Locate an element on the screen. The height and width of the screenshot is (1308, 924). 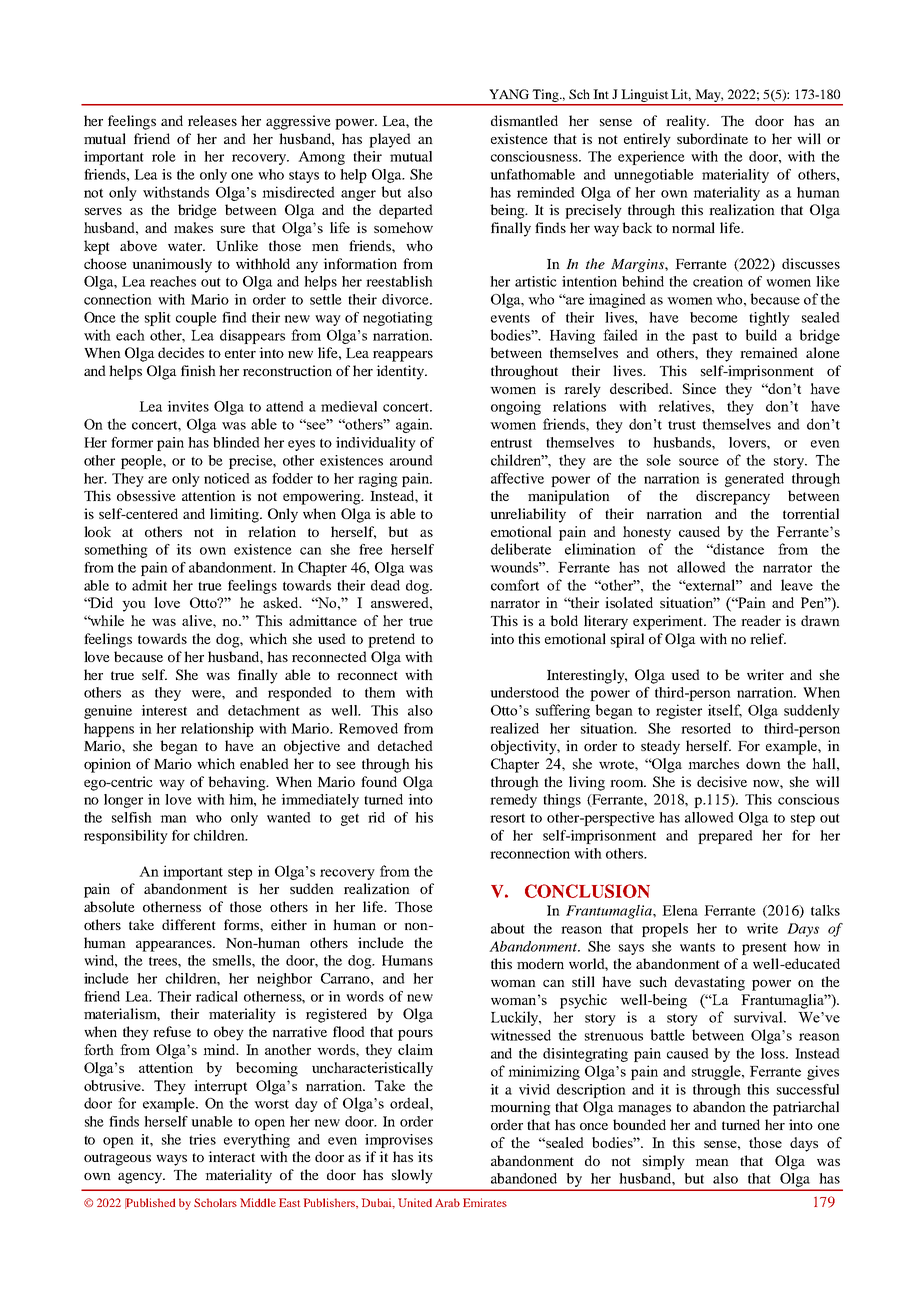
relief is located at coordinates (768, 638).
